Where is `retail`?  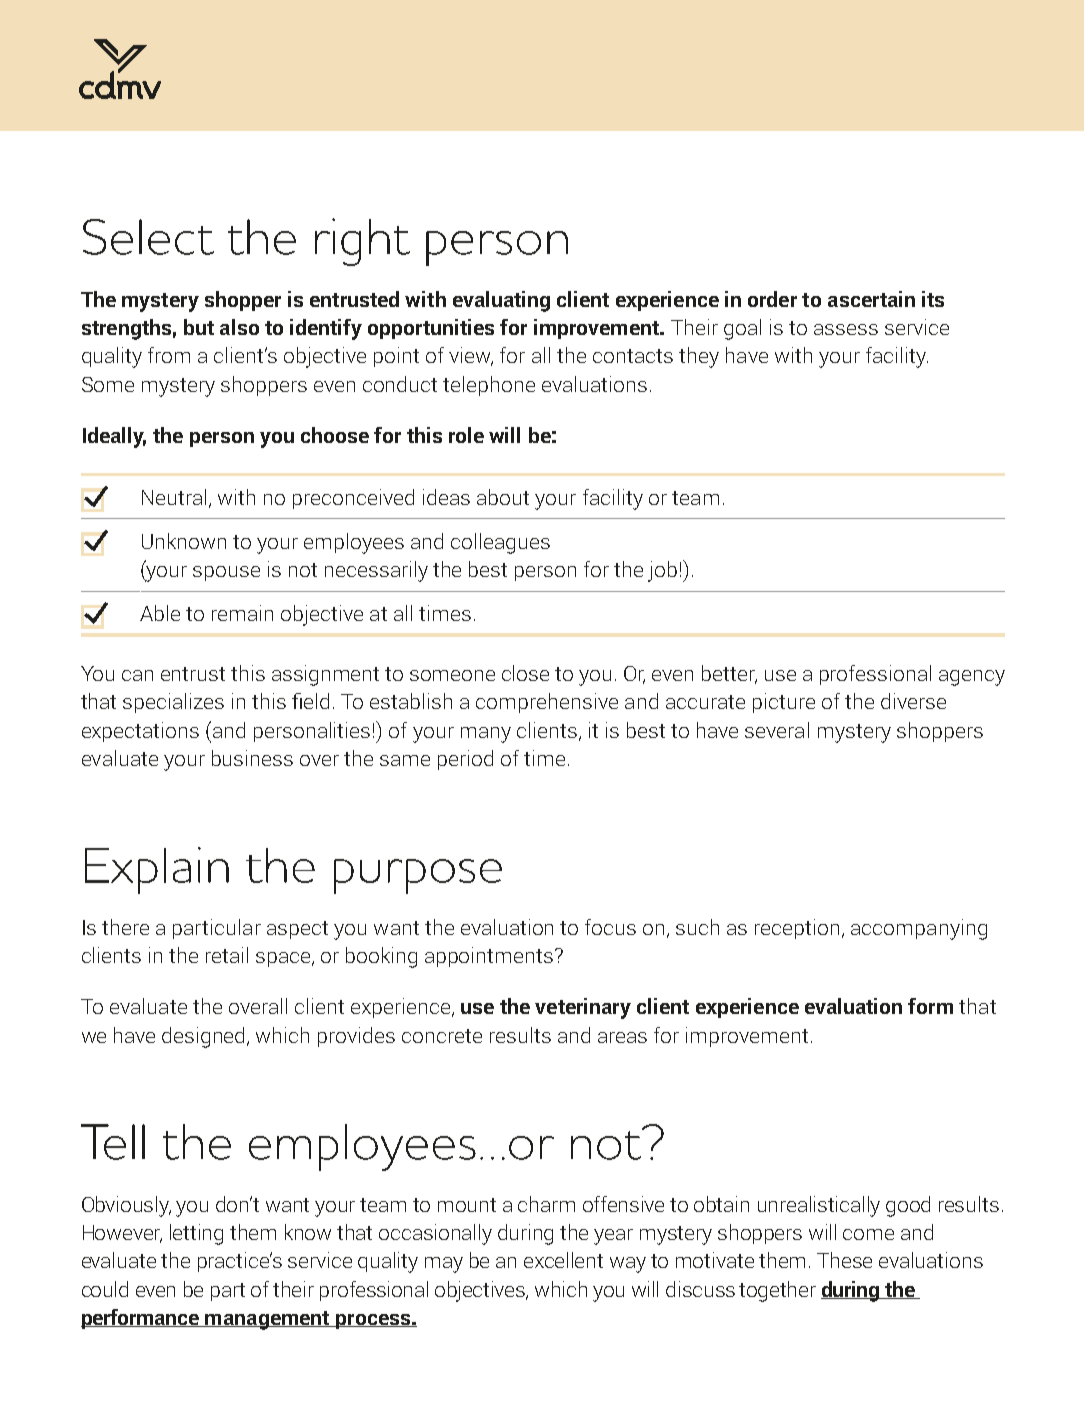
retail is located at coordinates (227, 955).
